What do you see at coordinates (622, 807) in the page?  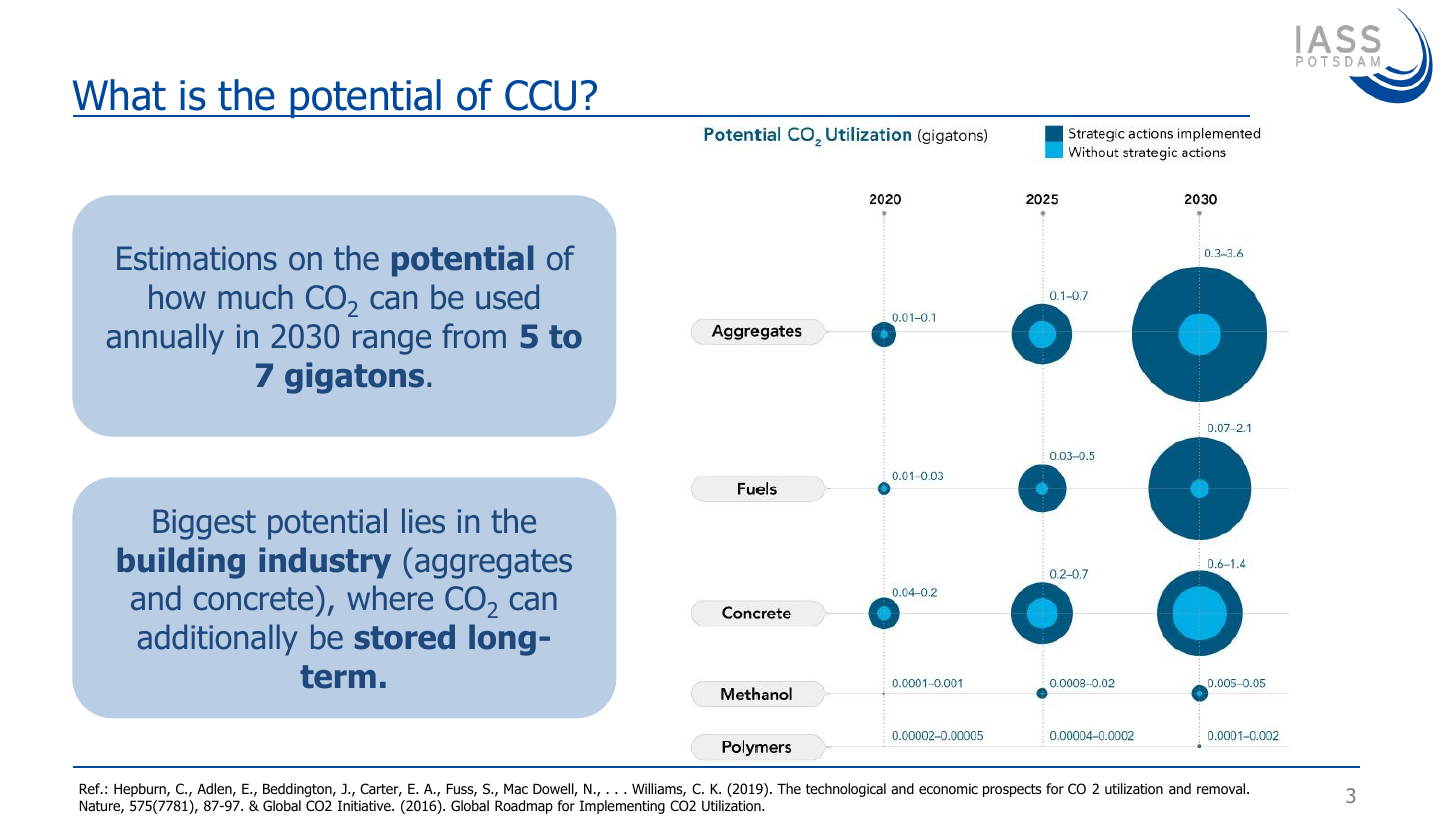 I see `Implementing` at bounding box center [622, 807].
